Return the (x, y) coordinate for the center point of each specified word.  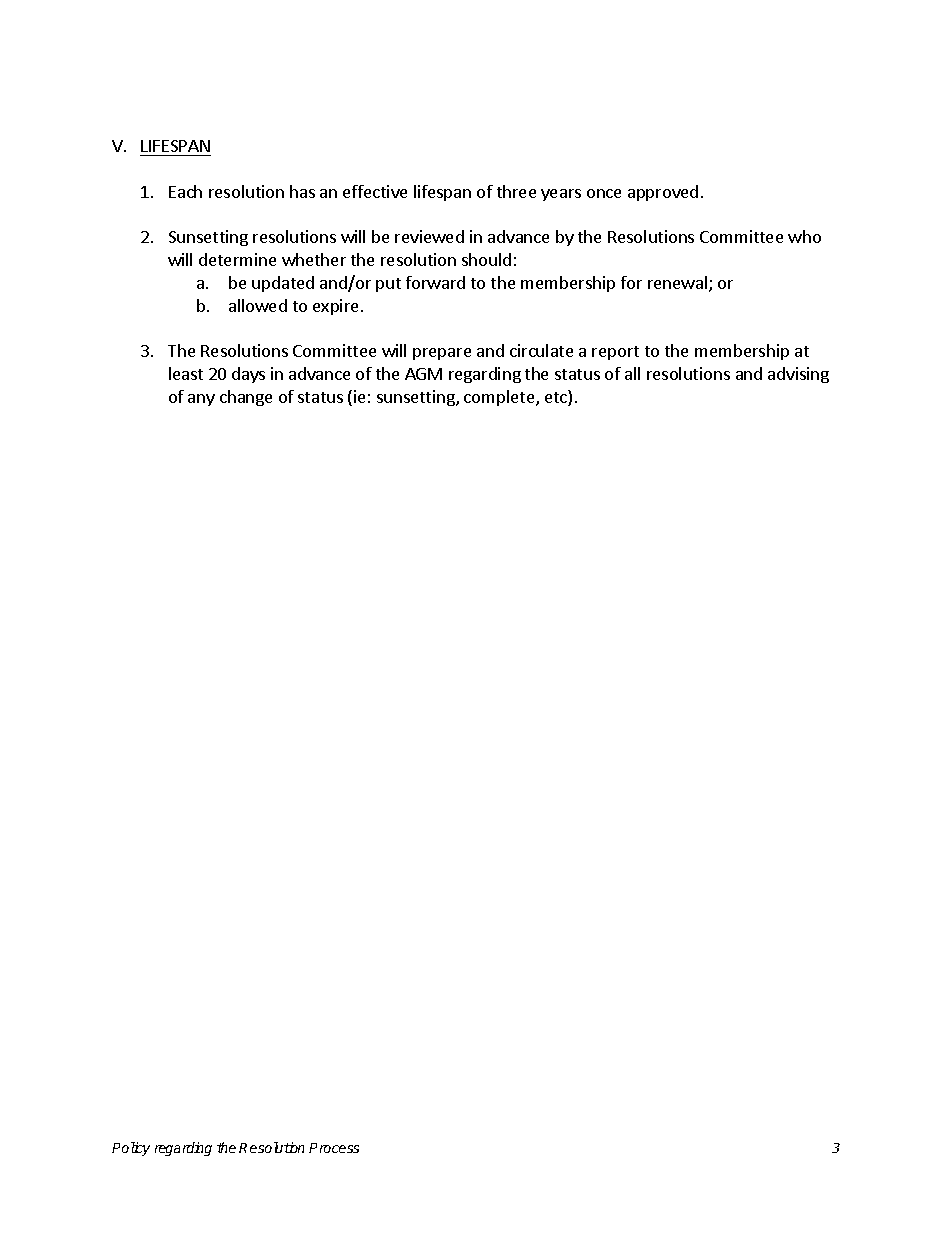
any (201, 400)
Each (185, 191)
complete (500, 398)
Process (334, 1148)
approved (663, 193)
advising (798, 375)
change (246, 398)
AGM (423, 374)
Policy (131, 1149)
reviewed (429, 236)
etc (557, 398)
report (615, 353)
